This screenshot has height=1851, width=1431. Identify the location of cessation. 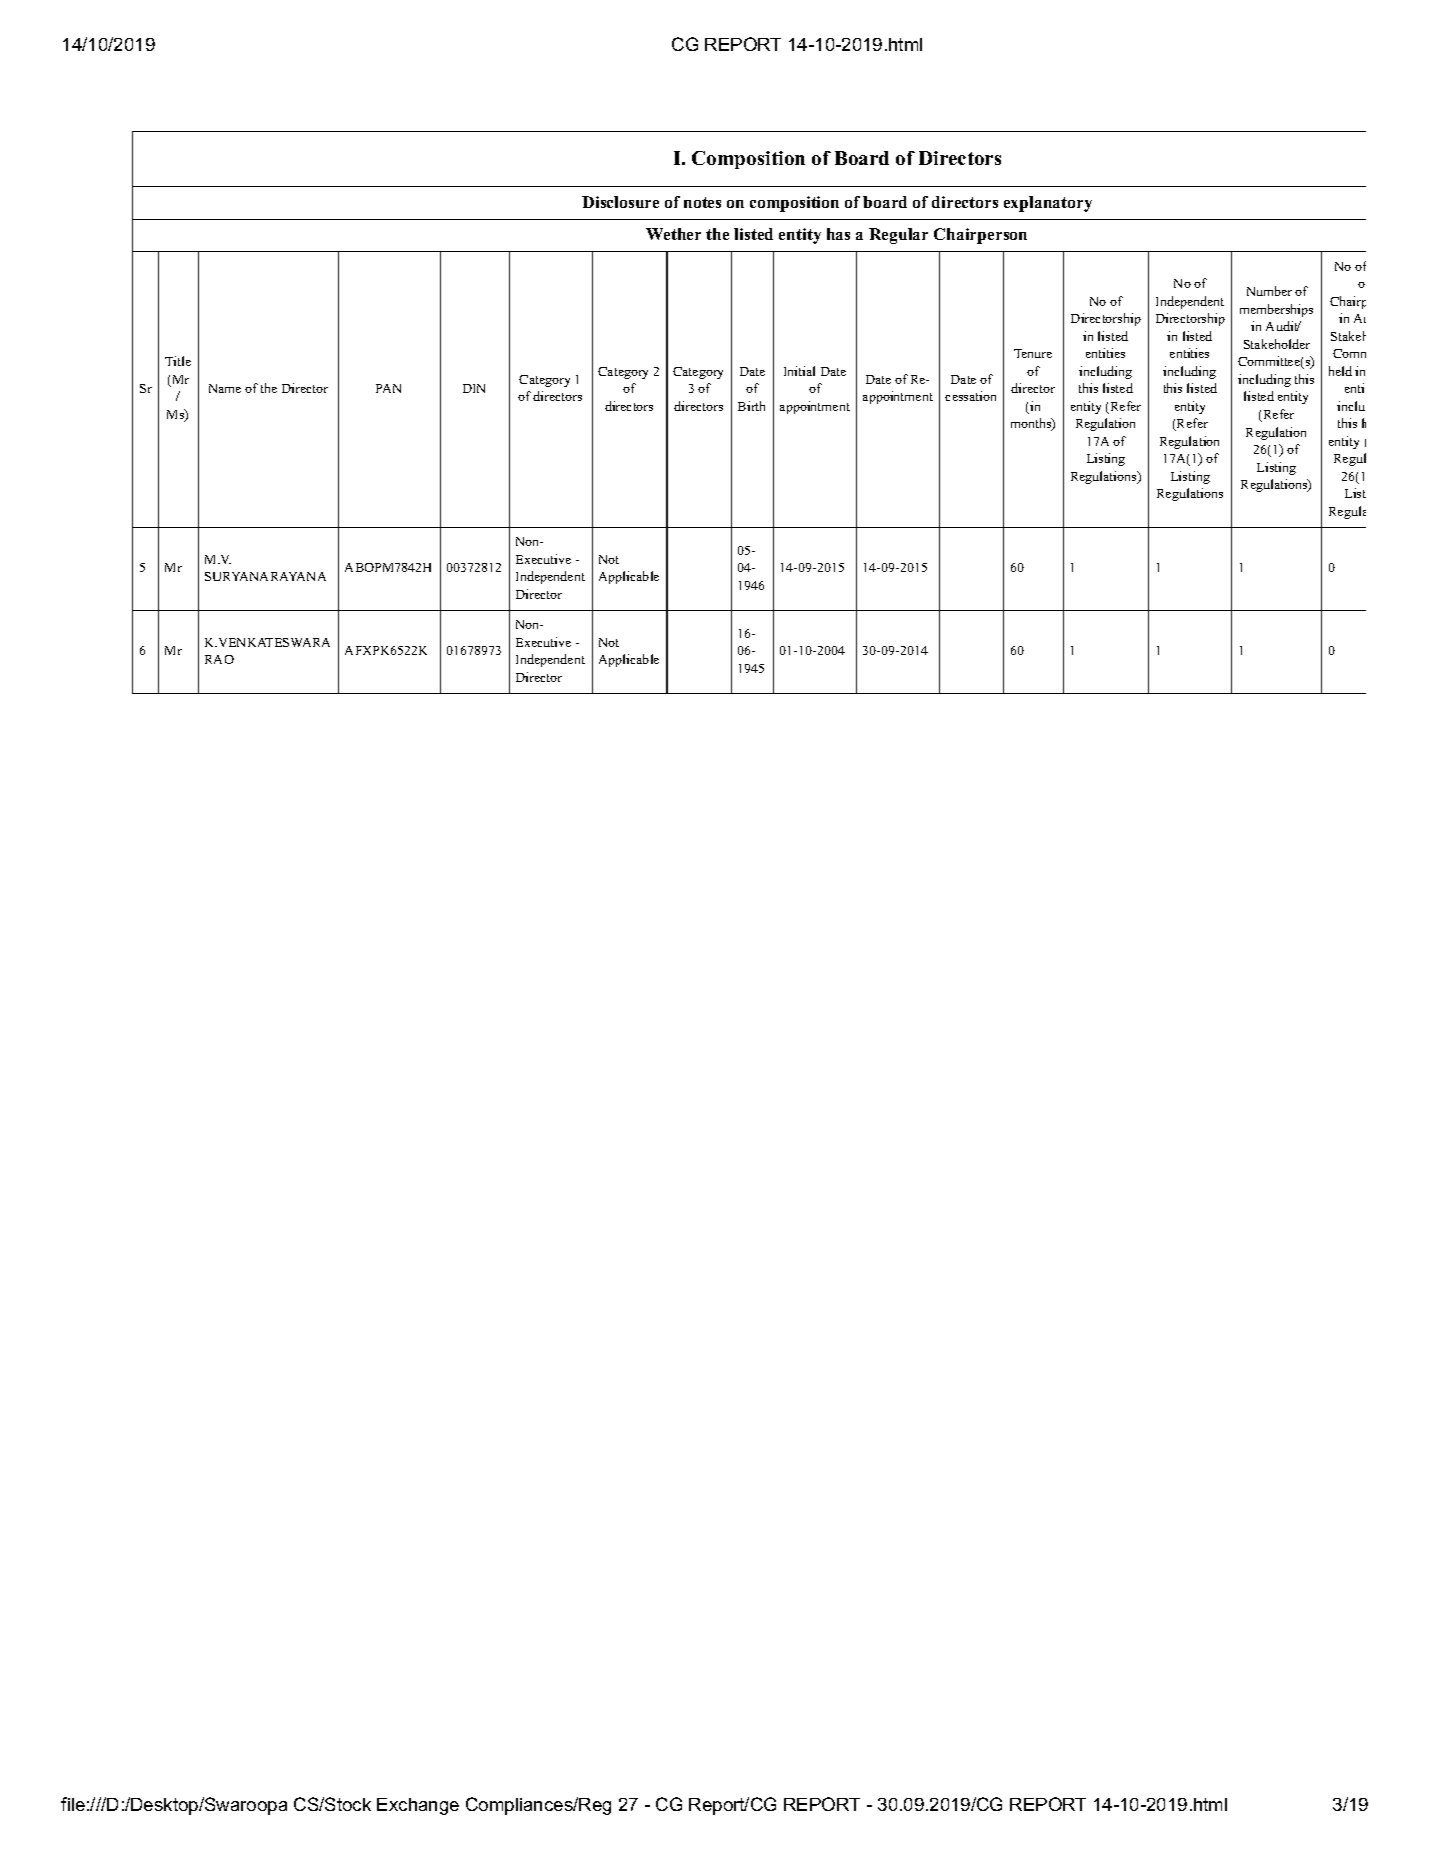
(970, 396).
